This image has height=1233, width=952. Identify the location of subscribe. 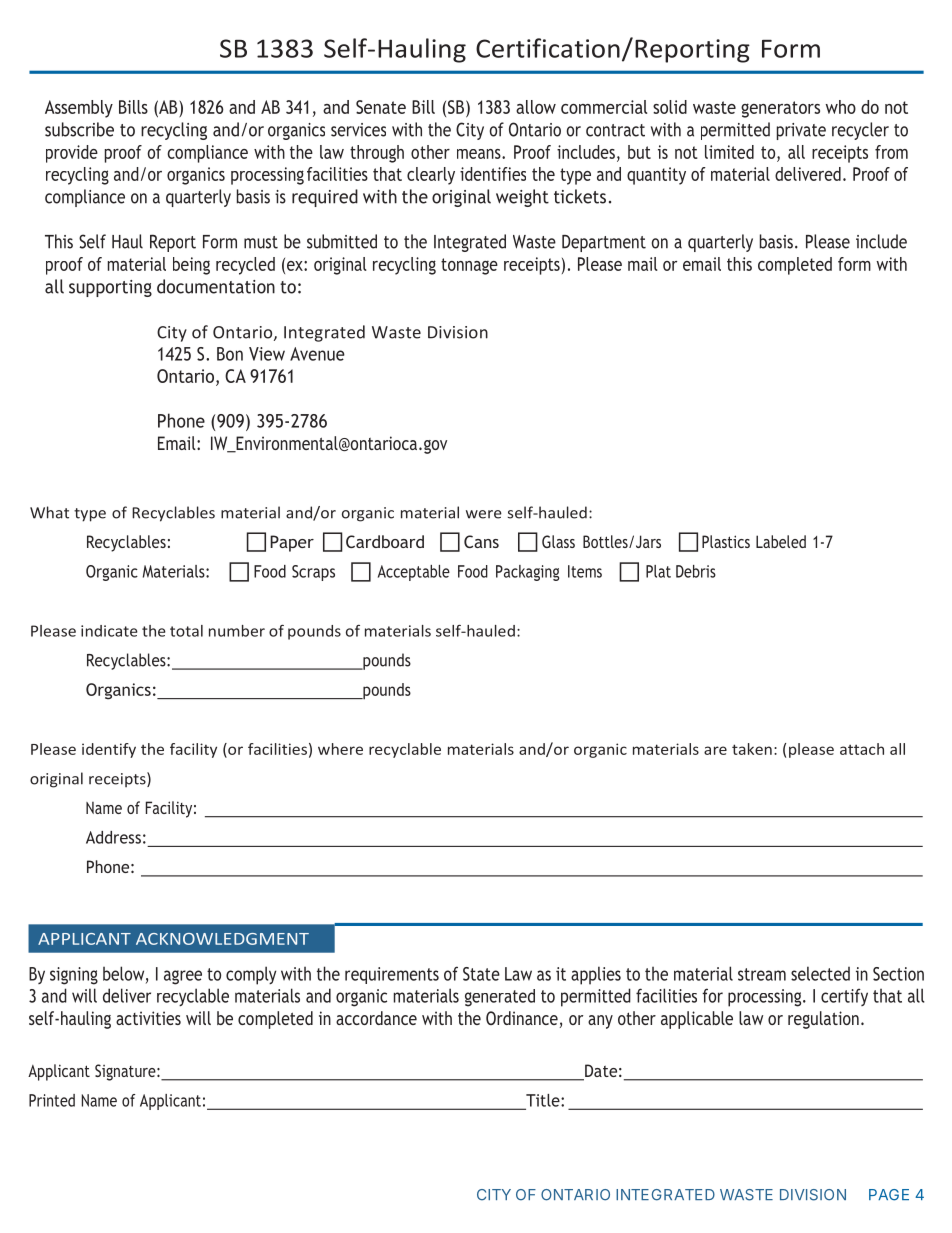
(79, 129).
